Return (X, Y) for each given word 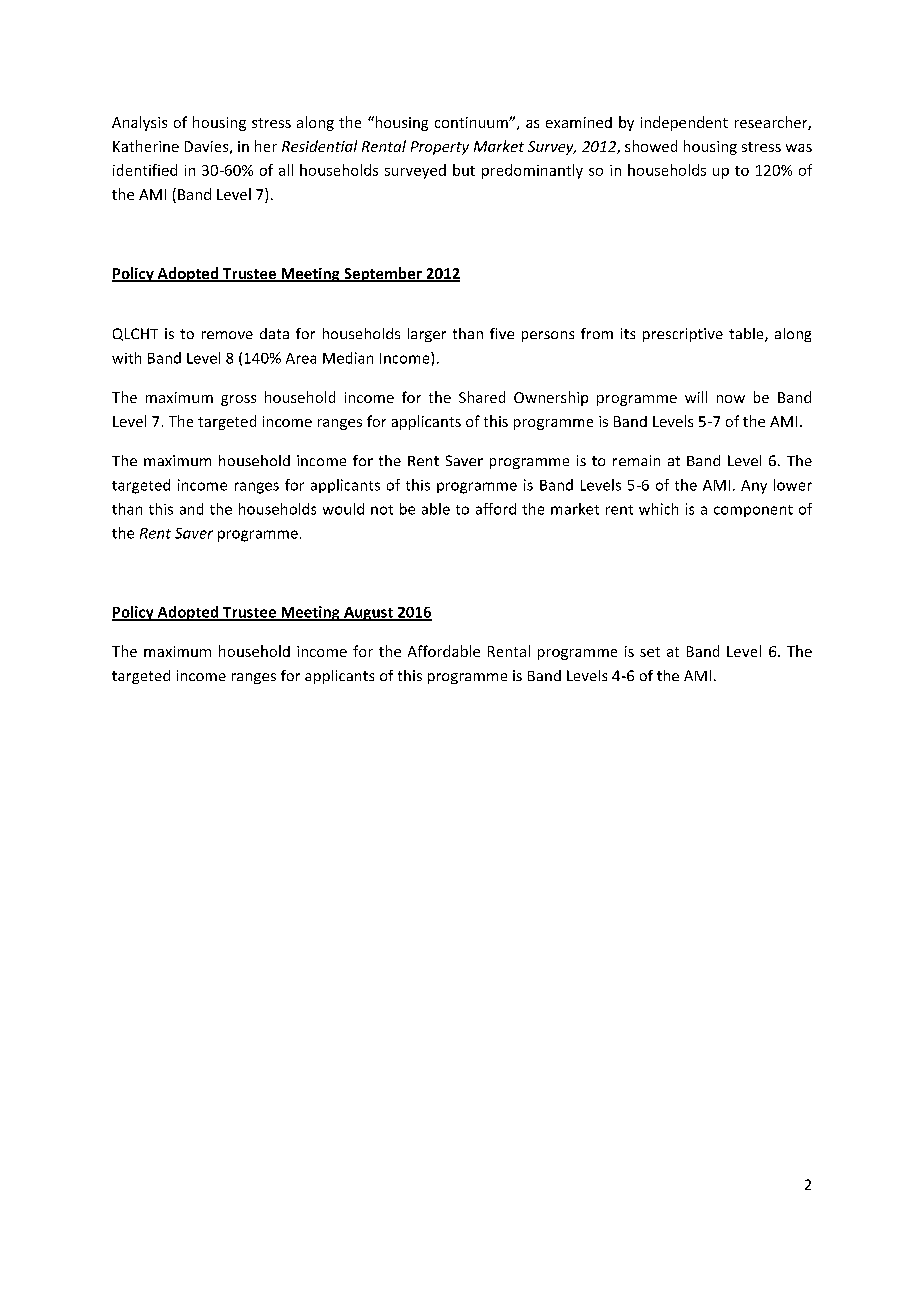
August (368, 614)
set (650, 652)
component (753, 511)
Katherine (146, 146)
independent (684, 123)
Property (440, 148)
